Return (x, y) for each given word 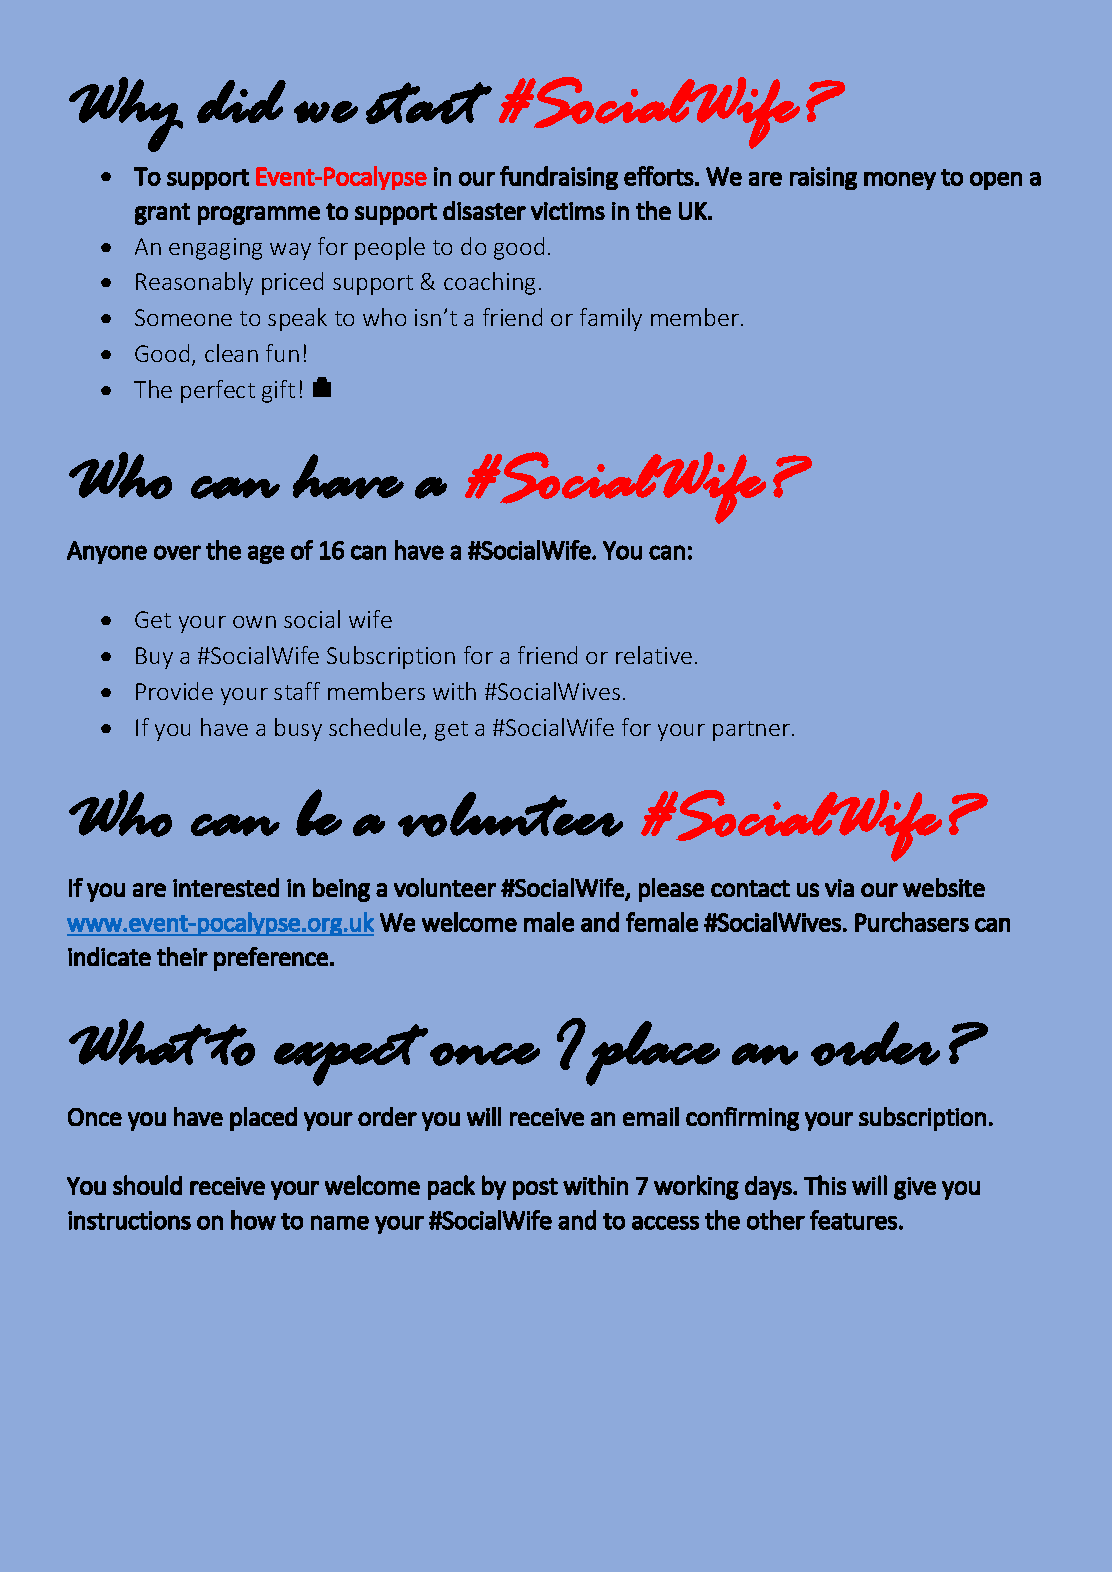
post (535, 1189)
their (182, 956)
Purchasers (912, 922)
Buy (154, 658)
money (900, 181)
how (253, 1220)
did (241, 101)
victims (568, 211)
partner (753, 731)
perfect (218, 391)
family (611, 319)
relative (654, 655)
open (996, 181)
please (671, 890)
